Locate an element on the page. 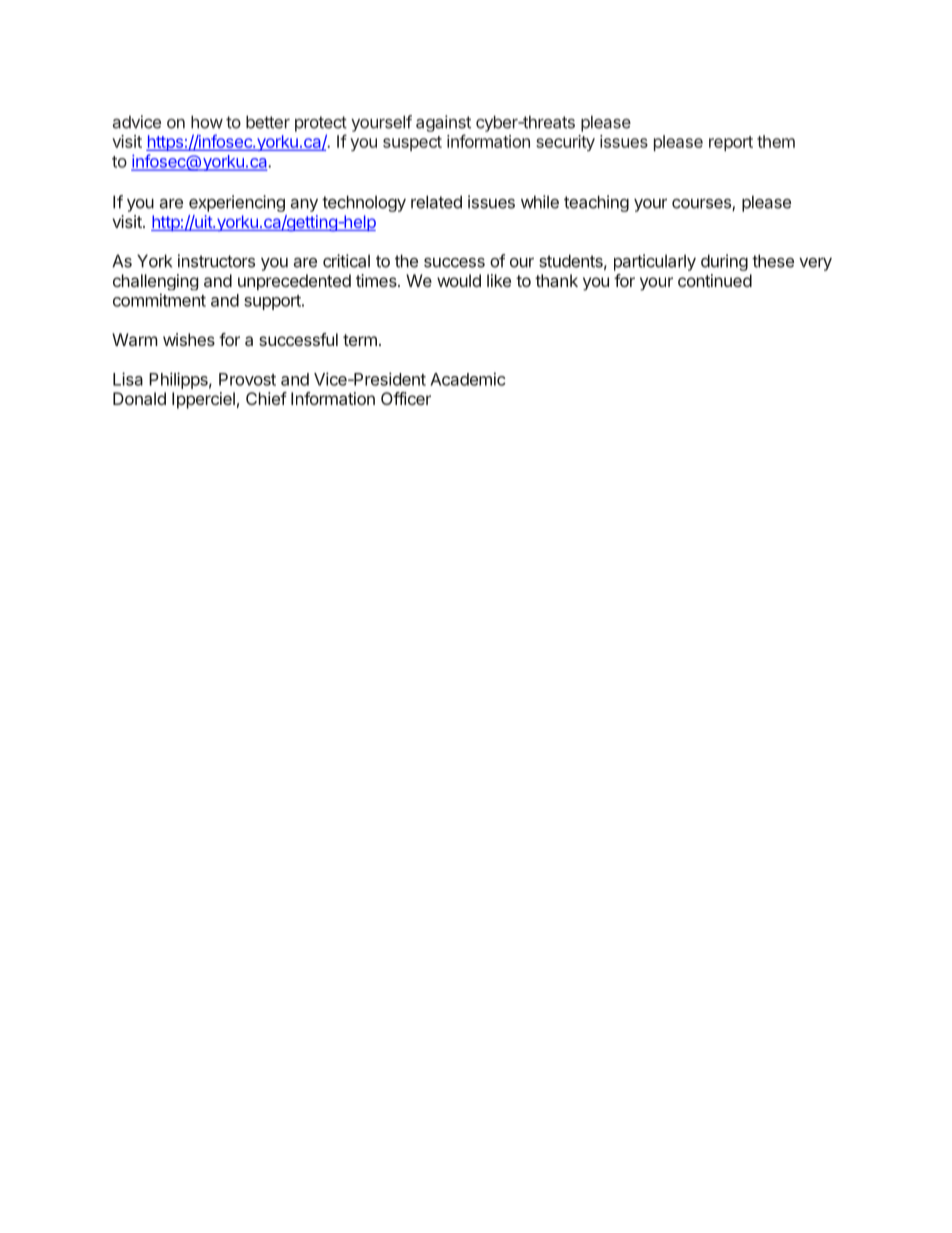 Image resolution: width=952 pixels, height=1233 pixels. how is located at coordinates (207, 122).
